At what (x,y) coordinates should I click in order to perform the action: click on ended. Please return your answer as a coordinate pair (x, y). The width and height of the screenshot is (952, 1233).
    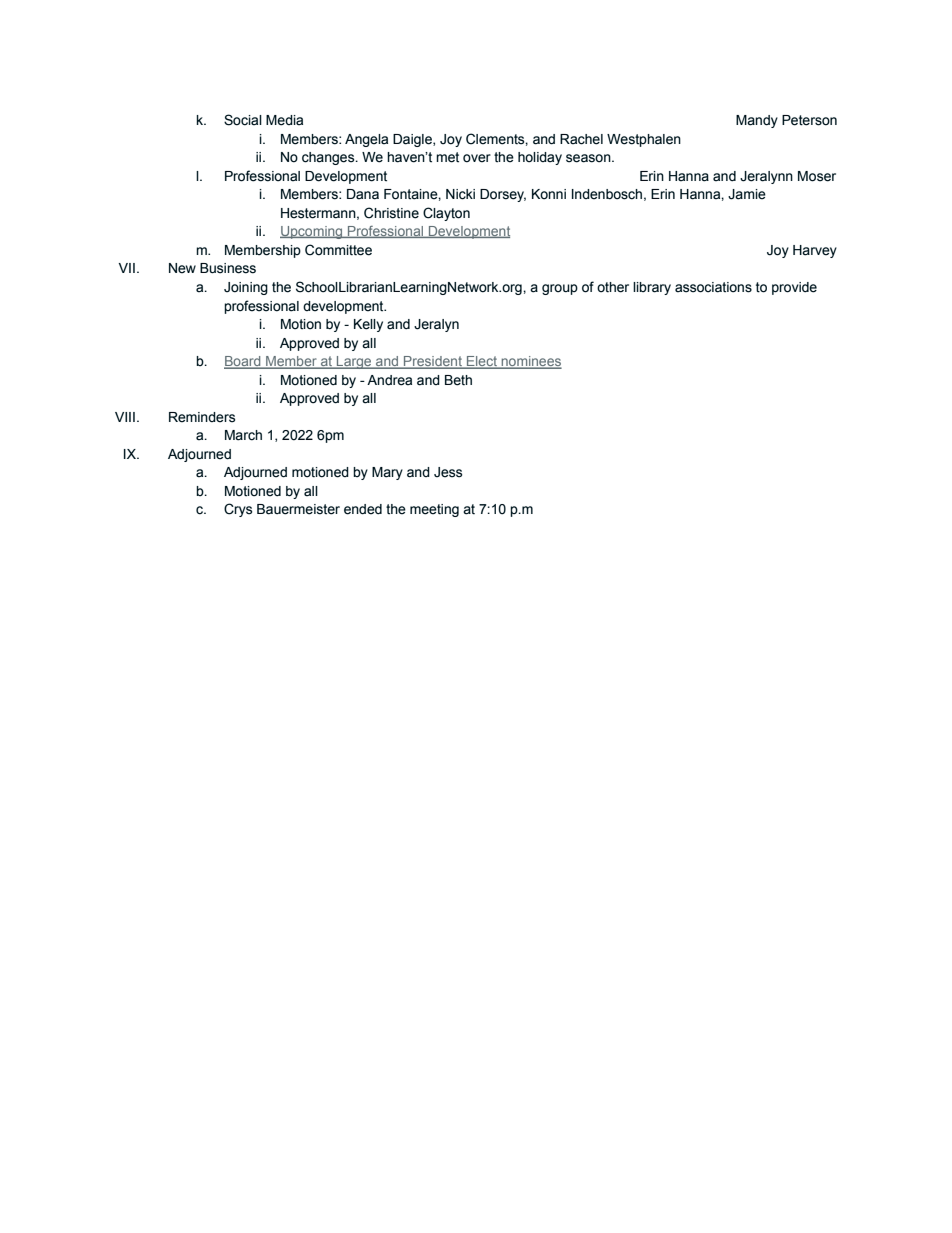
    Looking at the image, I should click on (363, 509).
